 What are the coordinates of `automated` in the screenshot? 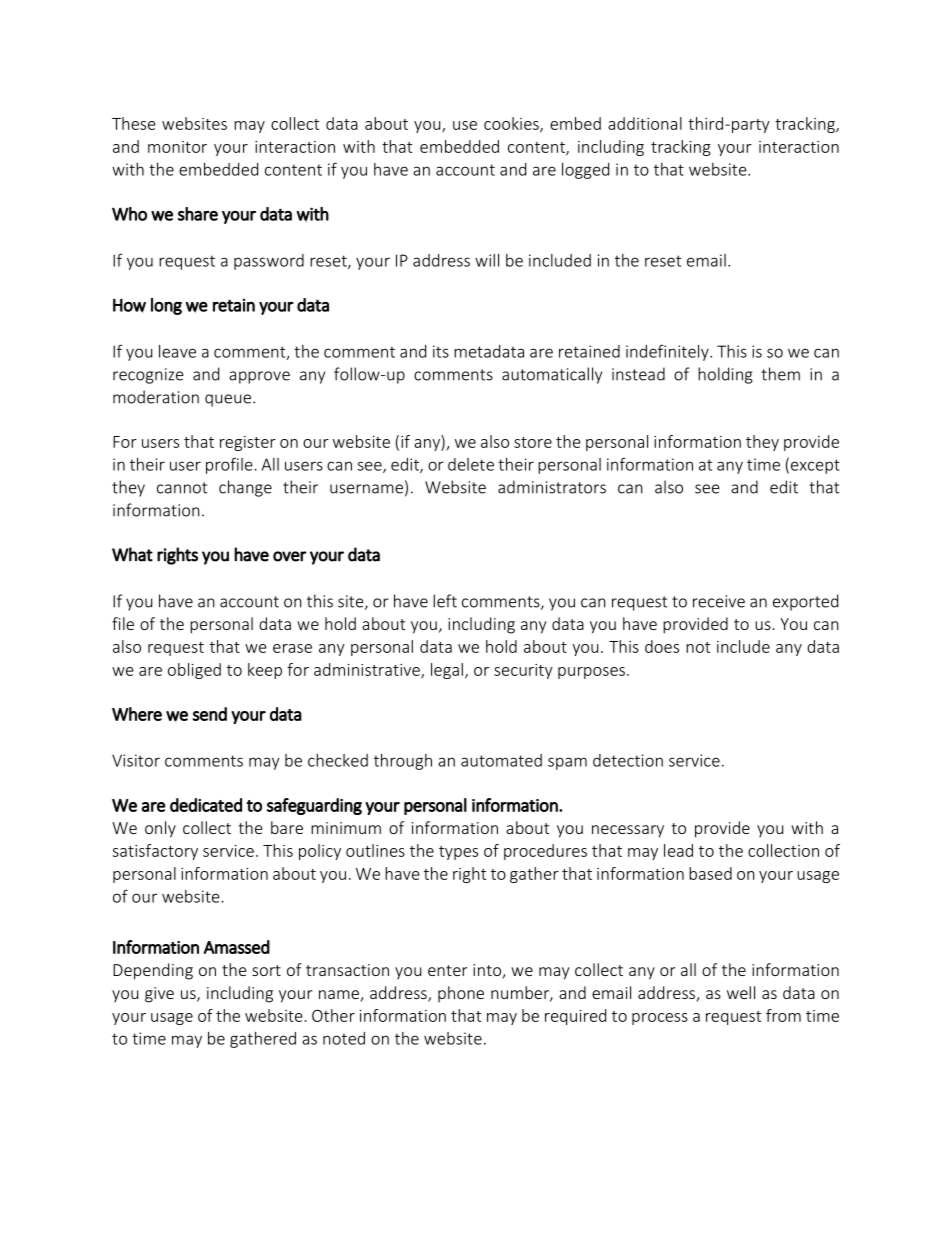 It's located at (501, 760).
